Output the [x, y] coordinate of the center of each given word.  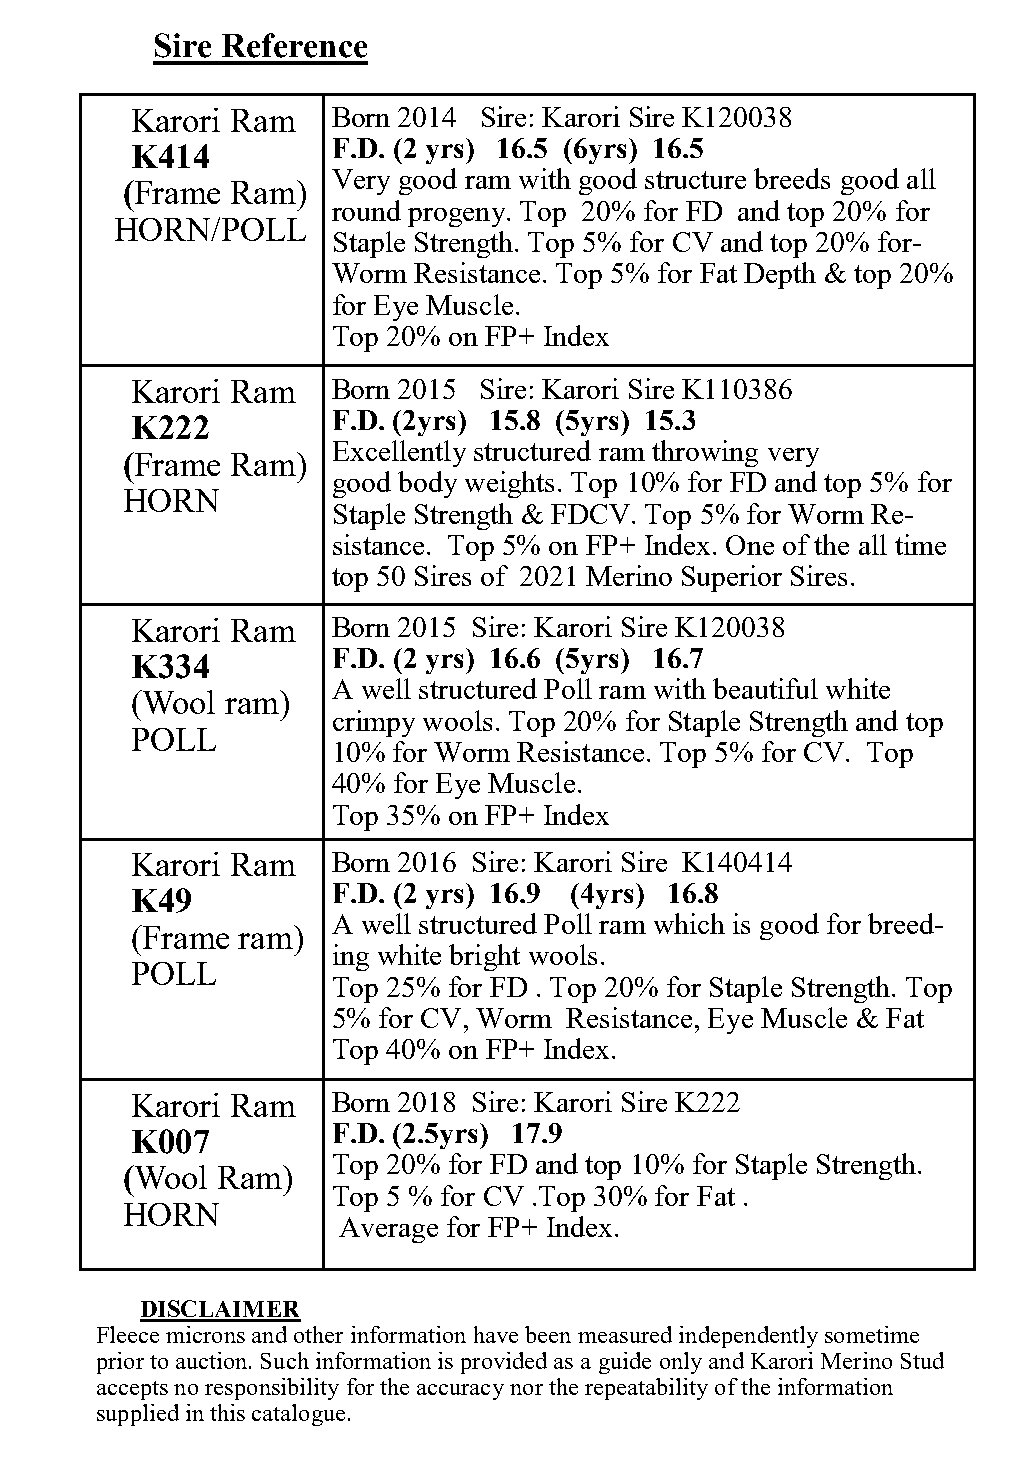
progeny [458, 217]
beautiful [765, 688]
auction [213, 1360]
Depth [780, 275]
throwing [705, 453]
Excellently [399, 453]
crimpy [374, 723]
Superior [732, 578]
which [689, 923]
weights [509, 484]
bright [484, 957]
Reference [294, 45]
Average [388, 1230]
